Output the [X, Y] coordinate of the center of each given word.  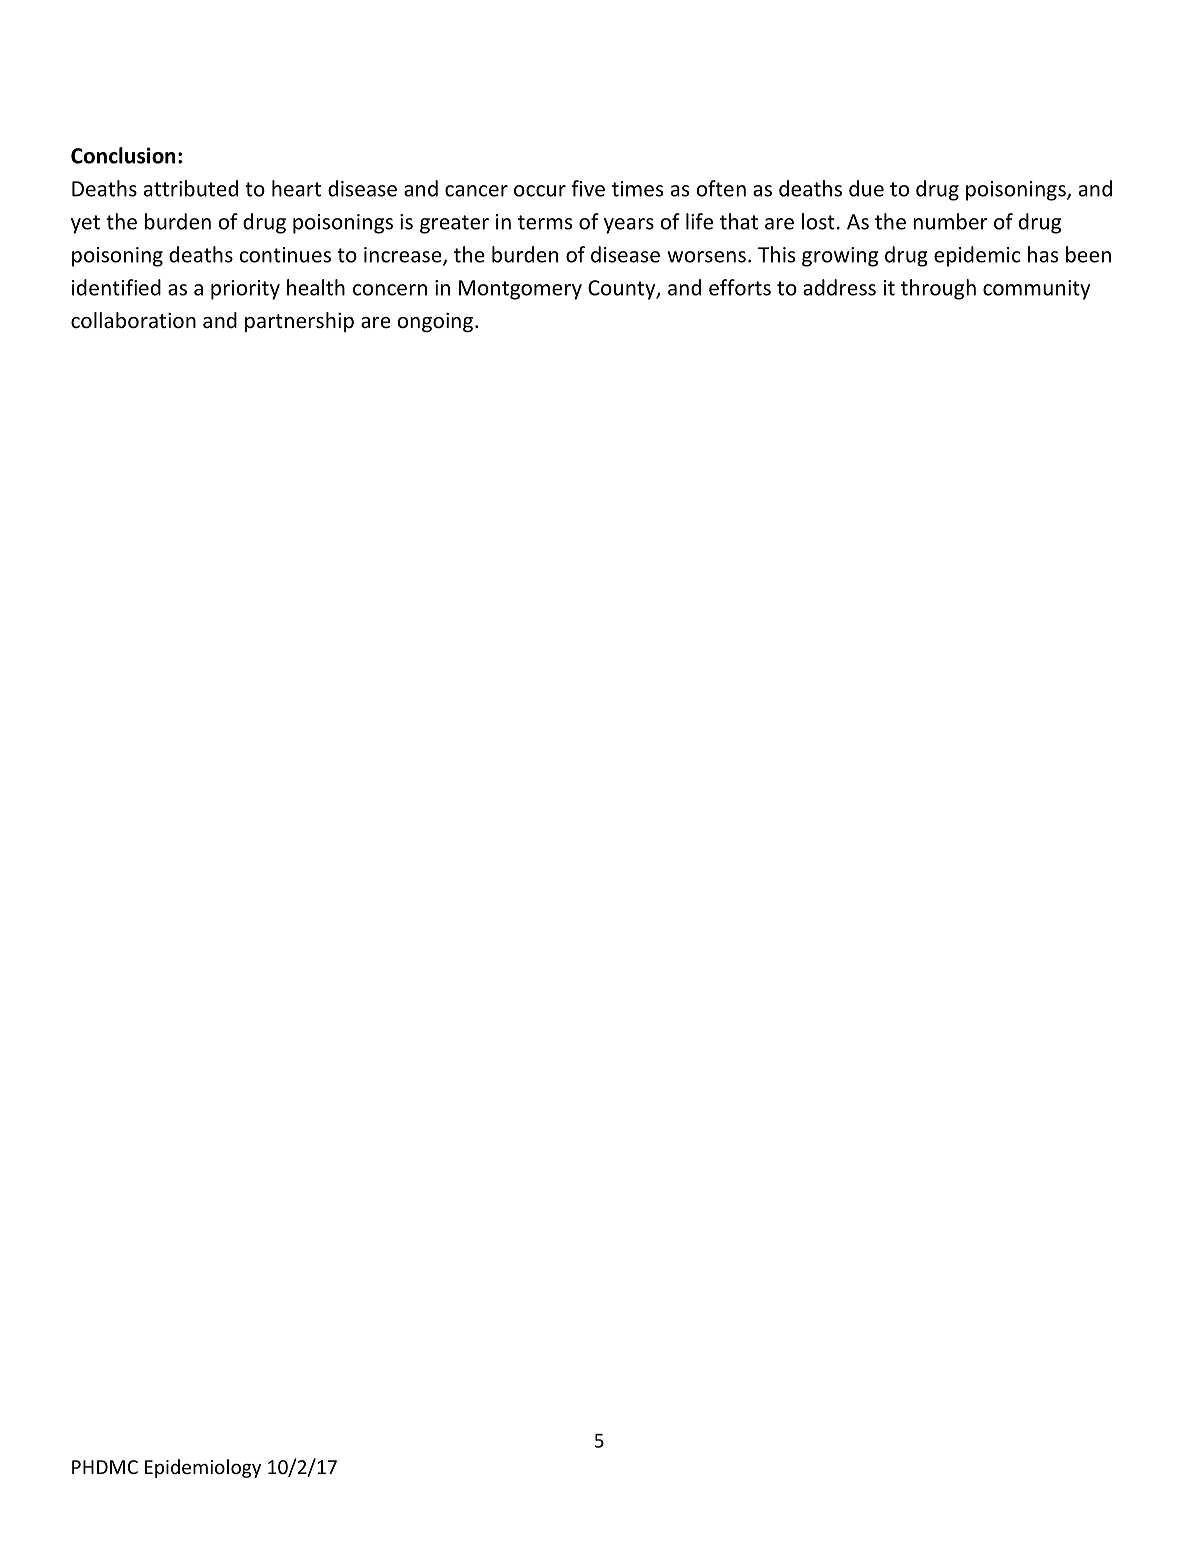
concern [390, 290]
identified [116, 287]
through [938, 289]
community [1036, 290]
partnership [299, 322]
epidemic [977, 256]
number [950, 221]
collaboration [133, 320]
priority [245, 290]
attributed [191, 188]
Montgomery [520, 290]
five [588, 188]
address [839, 287]
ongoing [435, 322]
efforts [740, 287]
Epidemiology [203, 1468]
